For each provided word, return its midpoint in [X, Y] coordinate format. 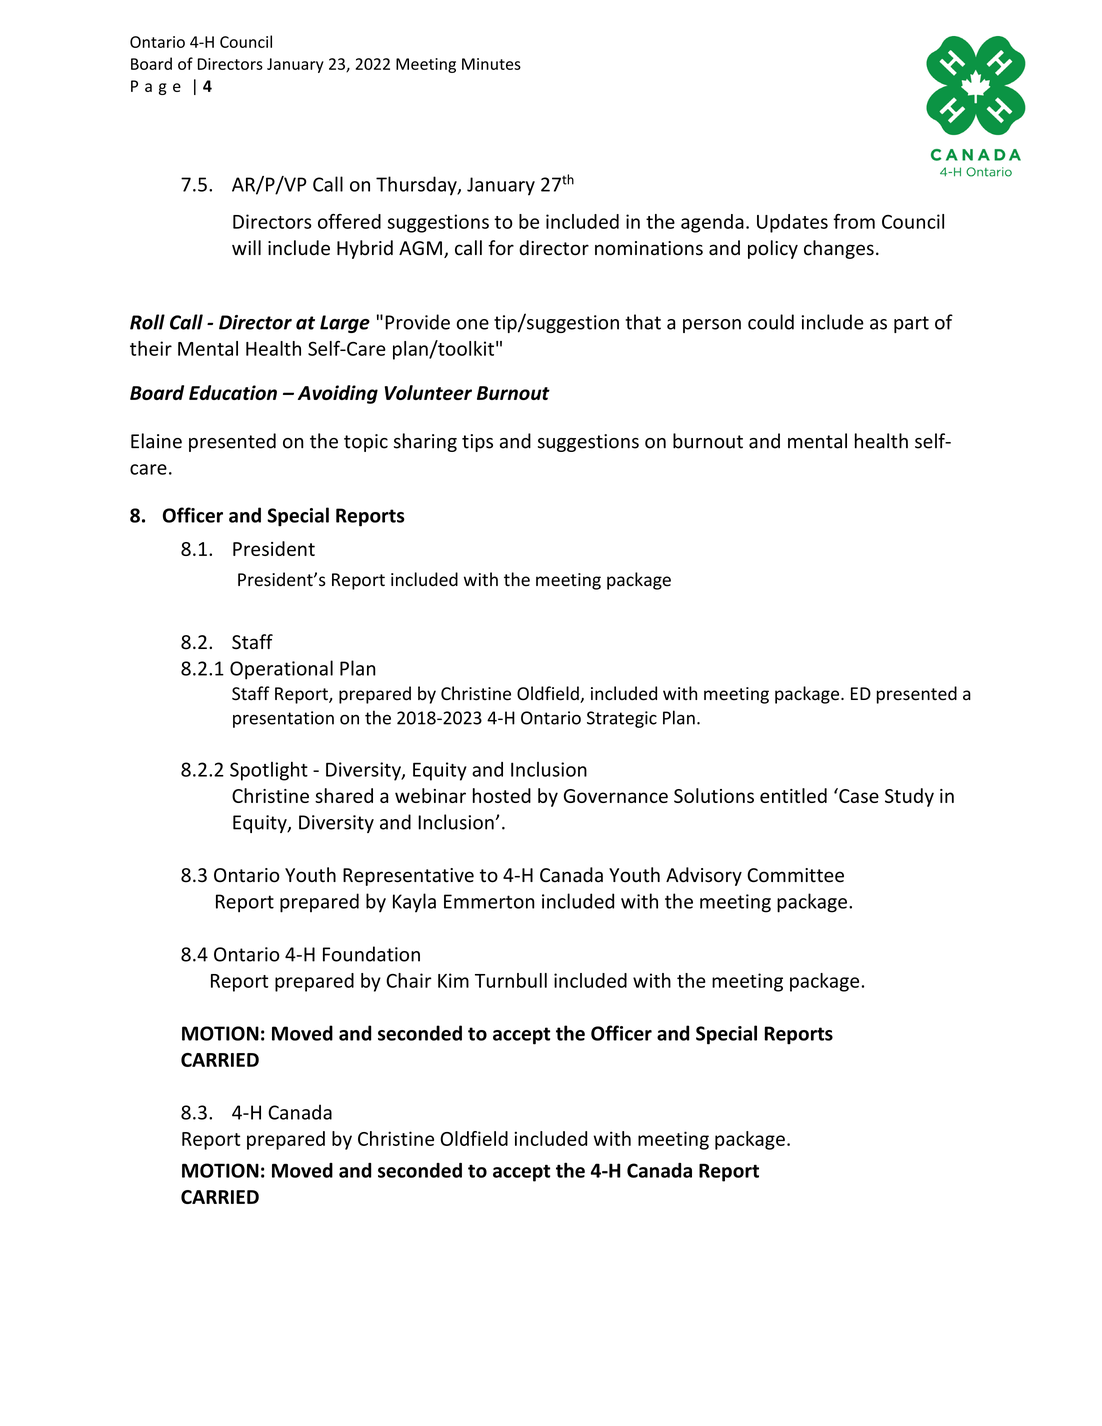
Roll [147, 322]
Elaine [156, 441]
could [771, 322]
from [854, 221]
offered [349, 221]
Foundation [371, 954]
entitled [793, 795]
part [911, 324]
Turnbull [511, 980]
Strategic [622, 719]
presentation [283, 719]
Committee [795, 875]
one [473, 324]
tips [477, 443]
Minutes [491, 64]
